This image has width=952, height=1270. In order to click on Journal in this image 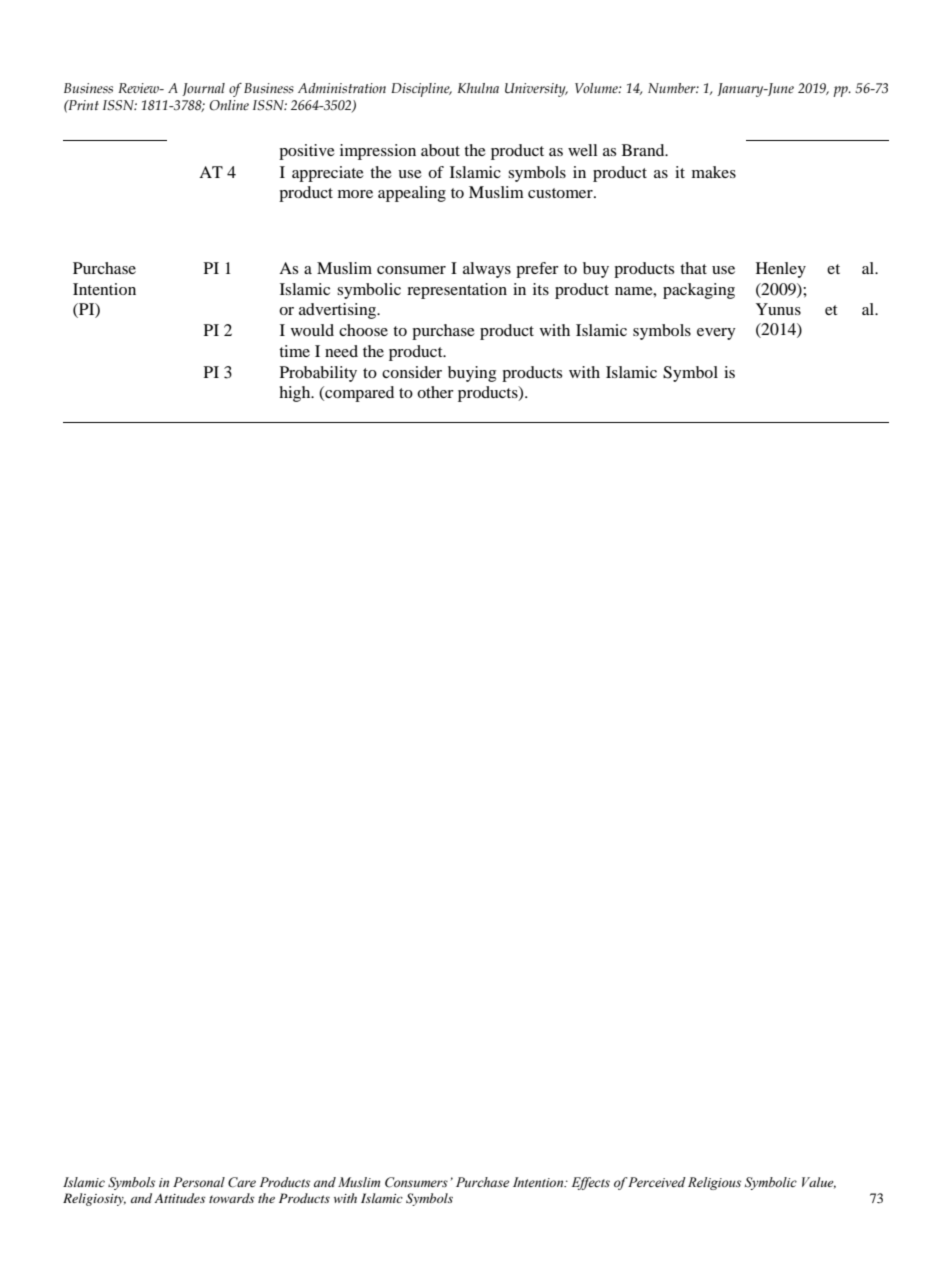, I will do `click(203, 89)`.
